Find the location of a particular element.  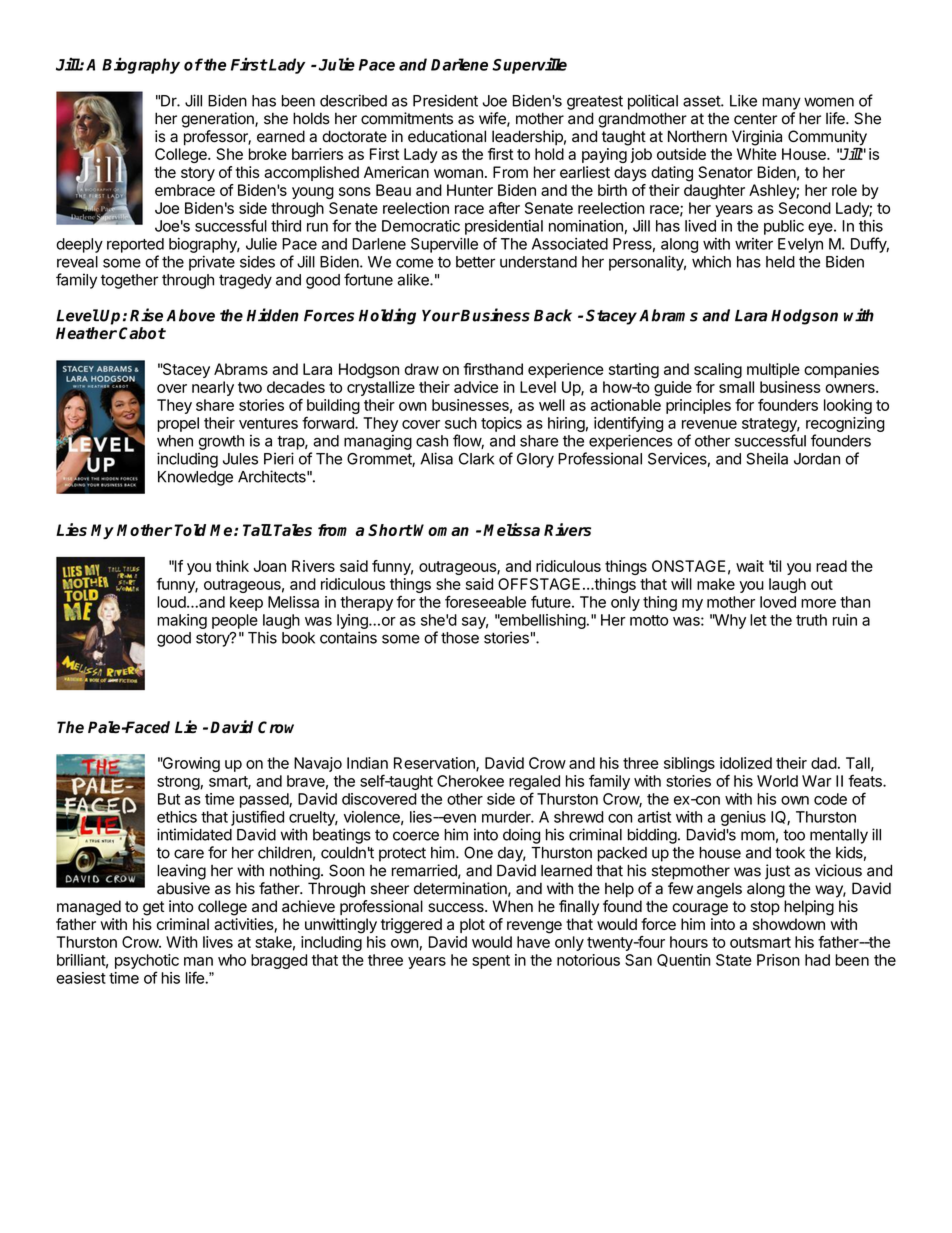

generation is located at coordinates (219, 120).
